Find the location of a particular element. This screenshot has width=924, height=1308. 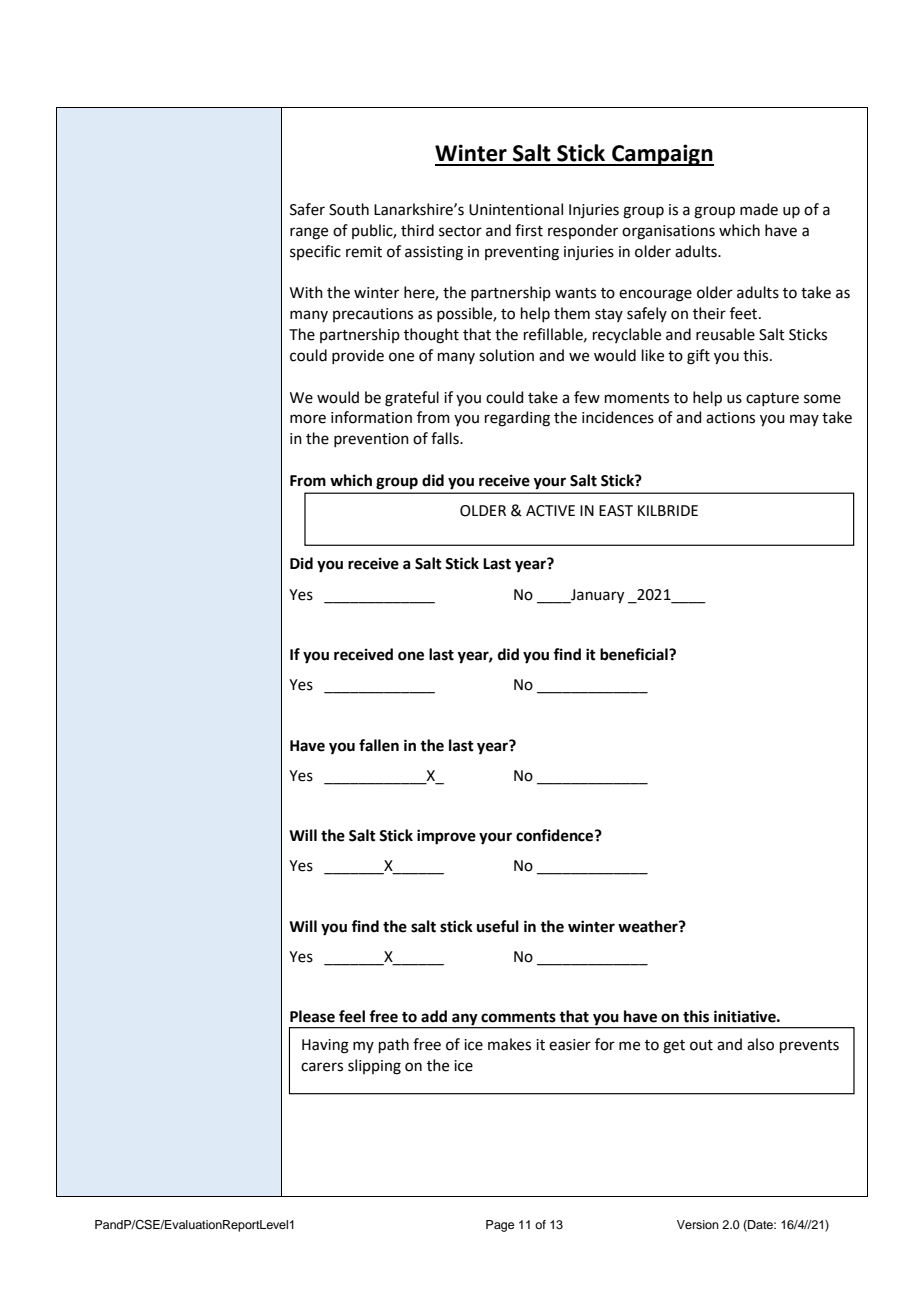

ACTIVE is located at coordinates (550, 511).
